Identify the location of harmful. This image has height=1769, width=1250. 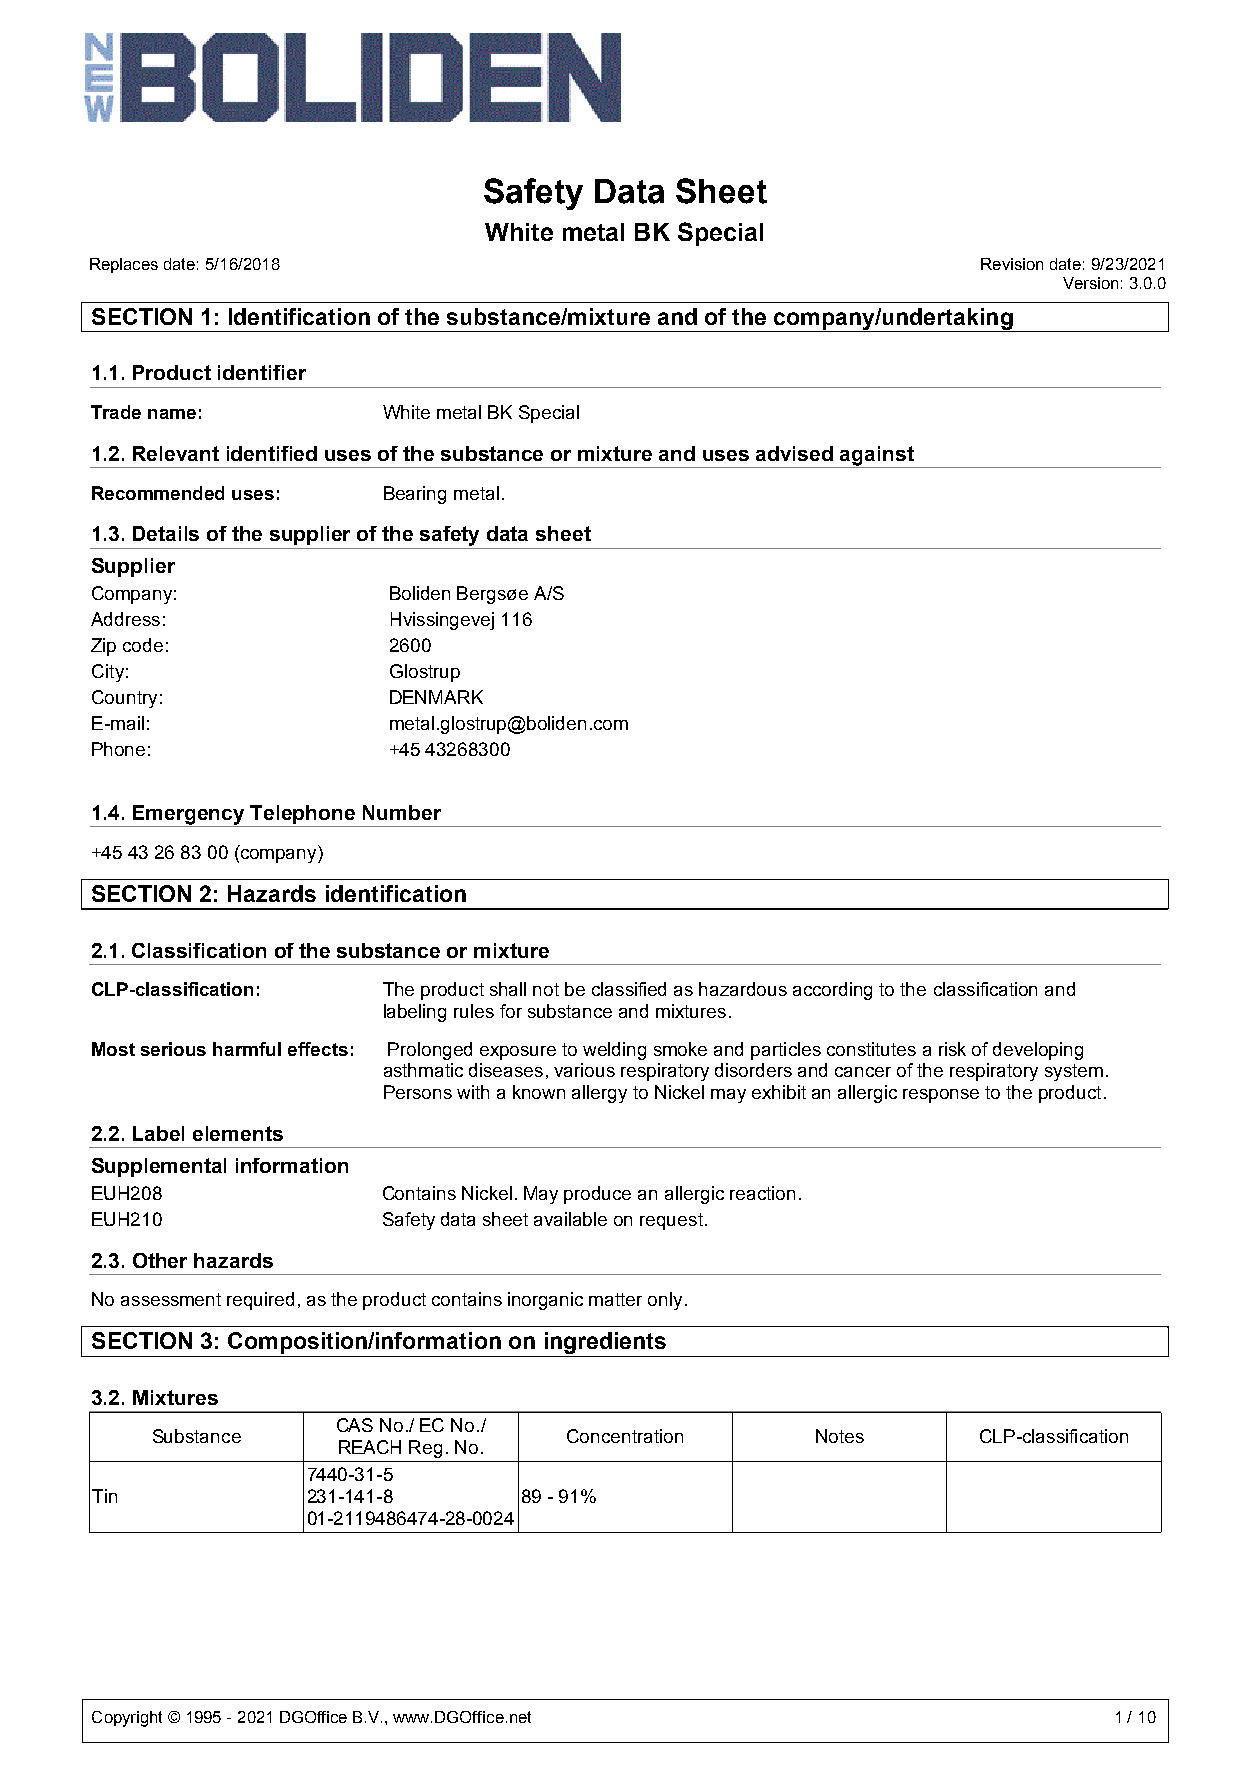
(247, 1049).
